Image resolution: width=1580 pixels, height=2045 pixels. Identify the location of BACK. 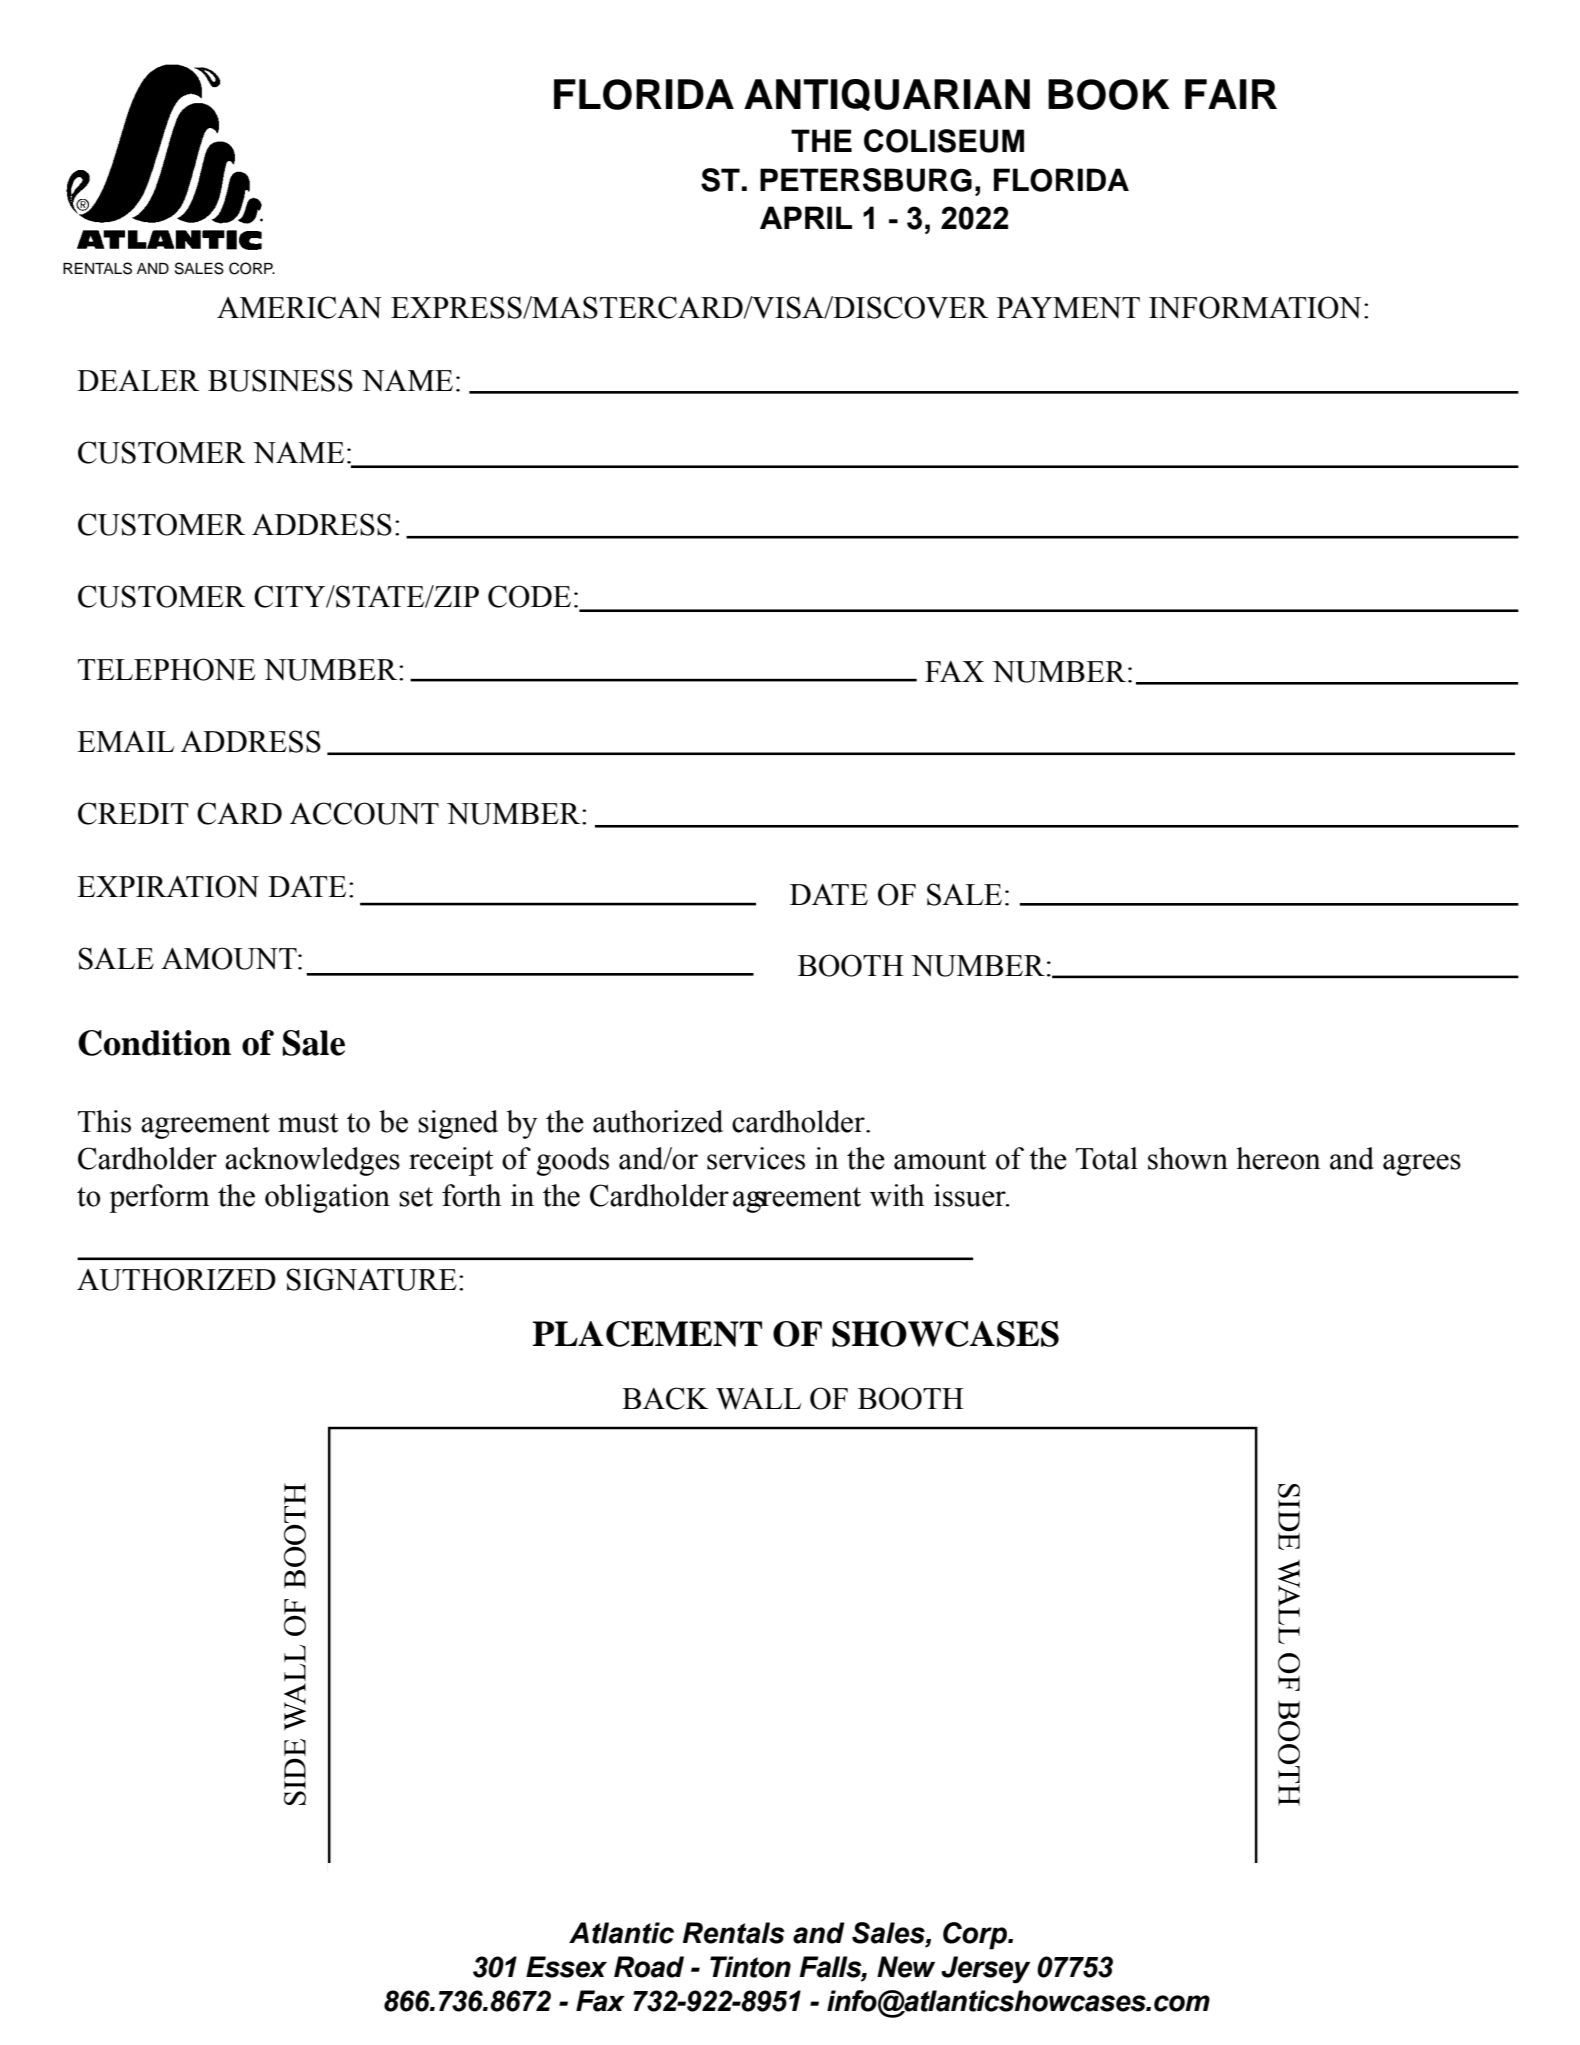
(665, 1398).
